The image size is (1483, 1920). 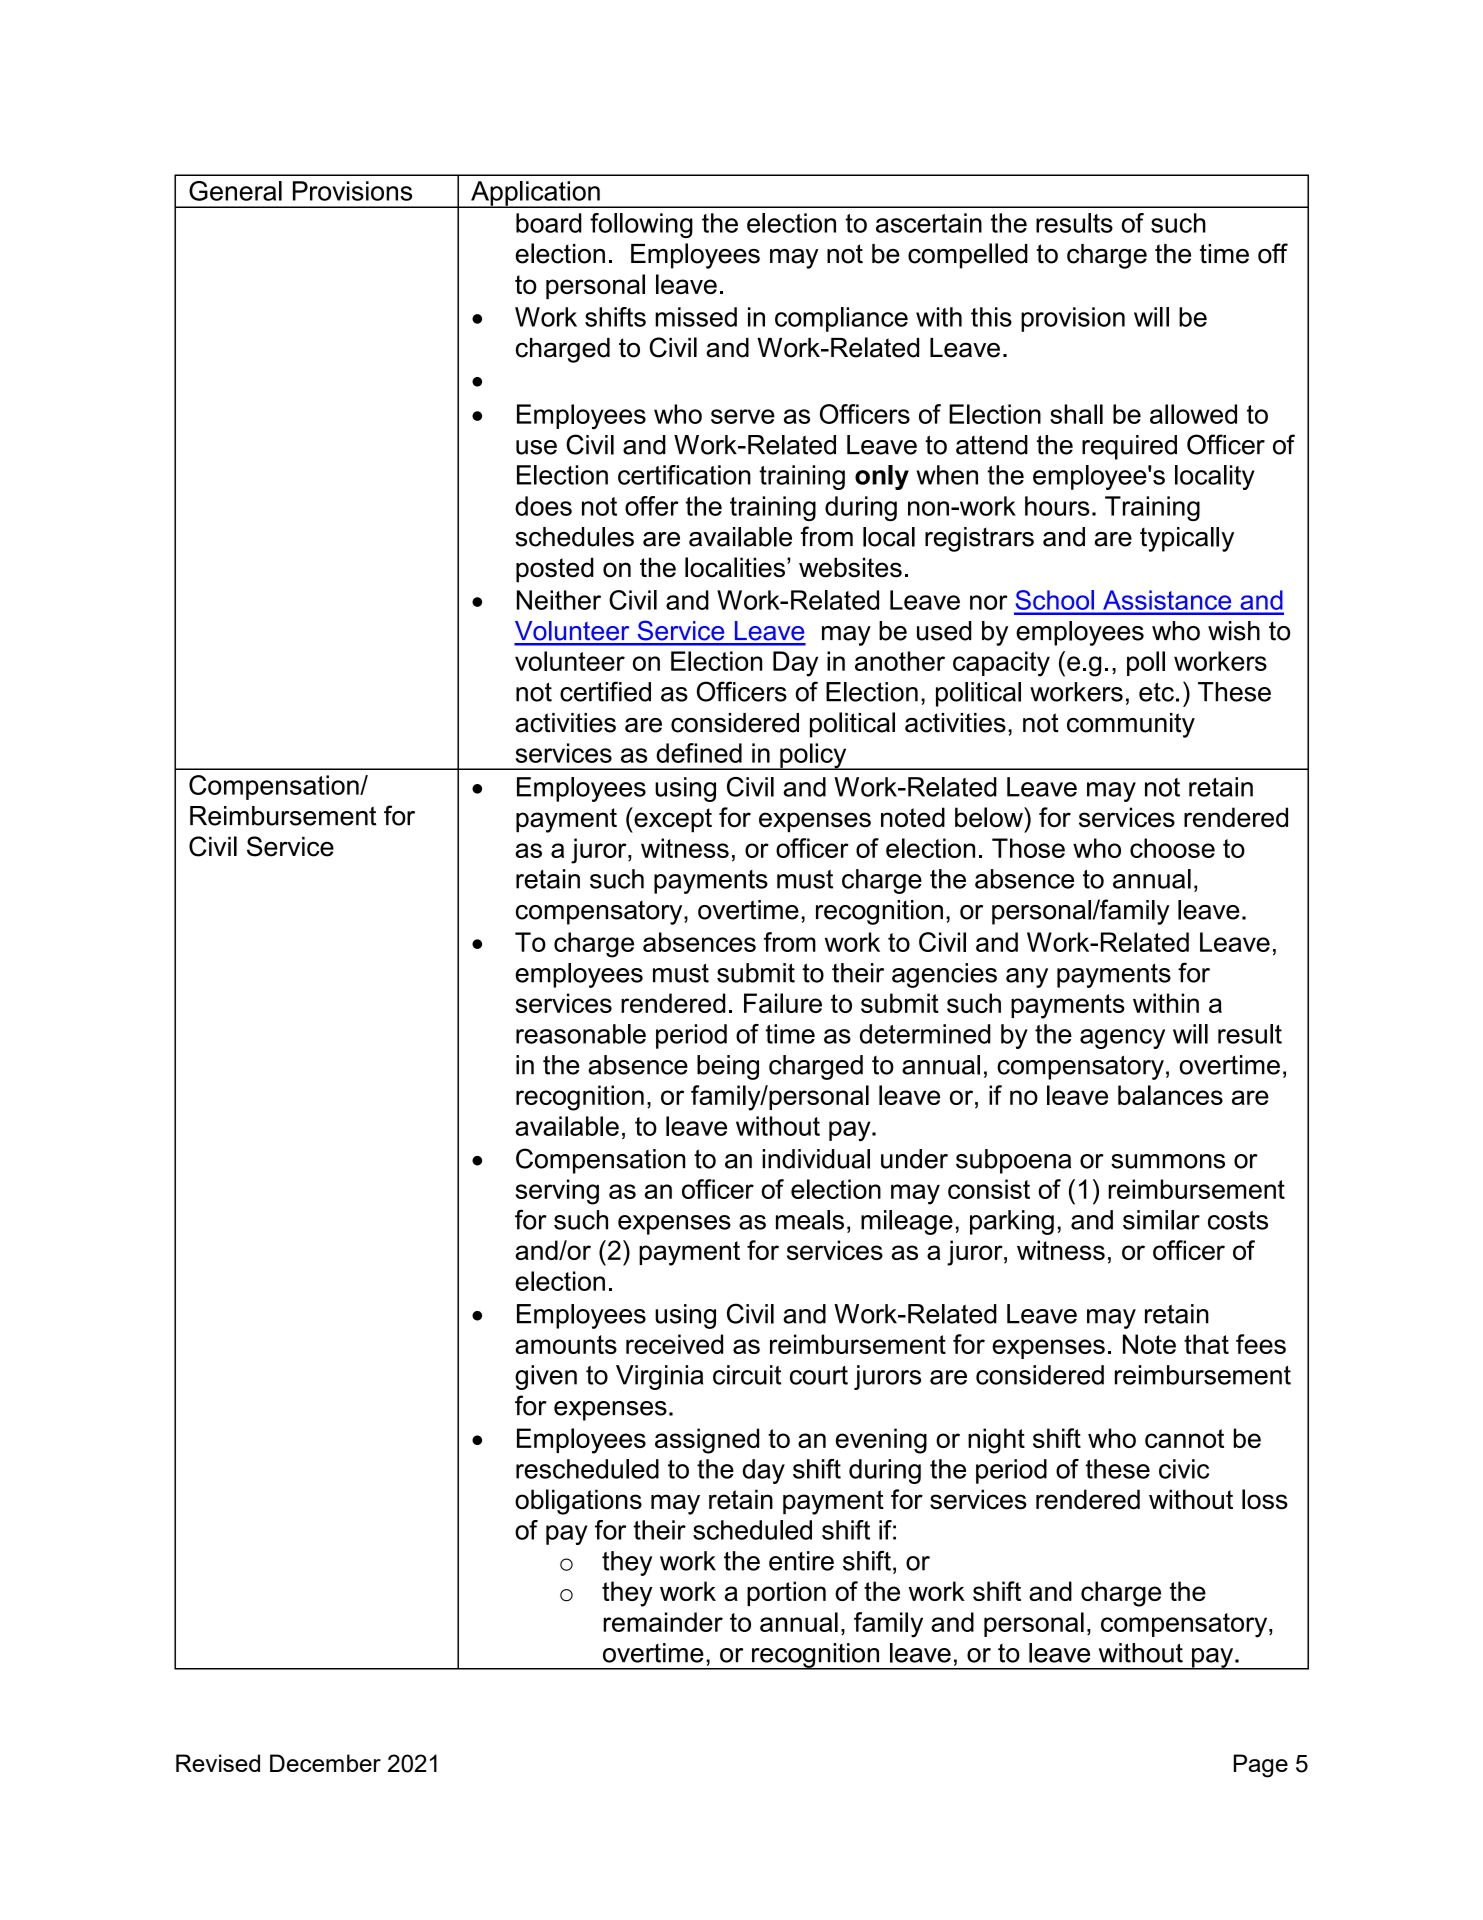 I want to click on General, so click(x=235, y=191).
